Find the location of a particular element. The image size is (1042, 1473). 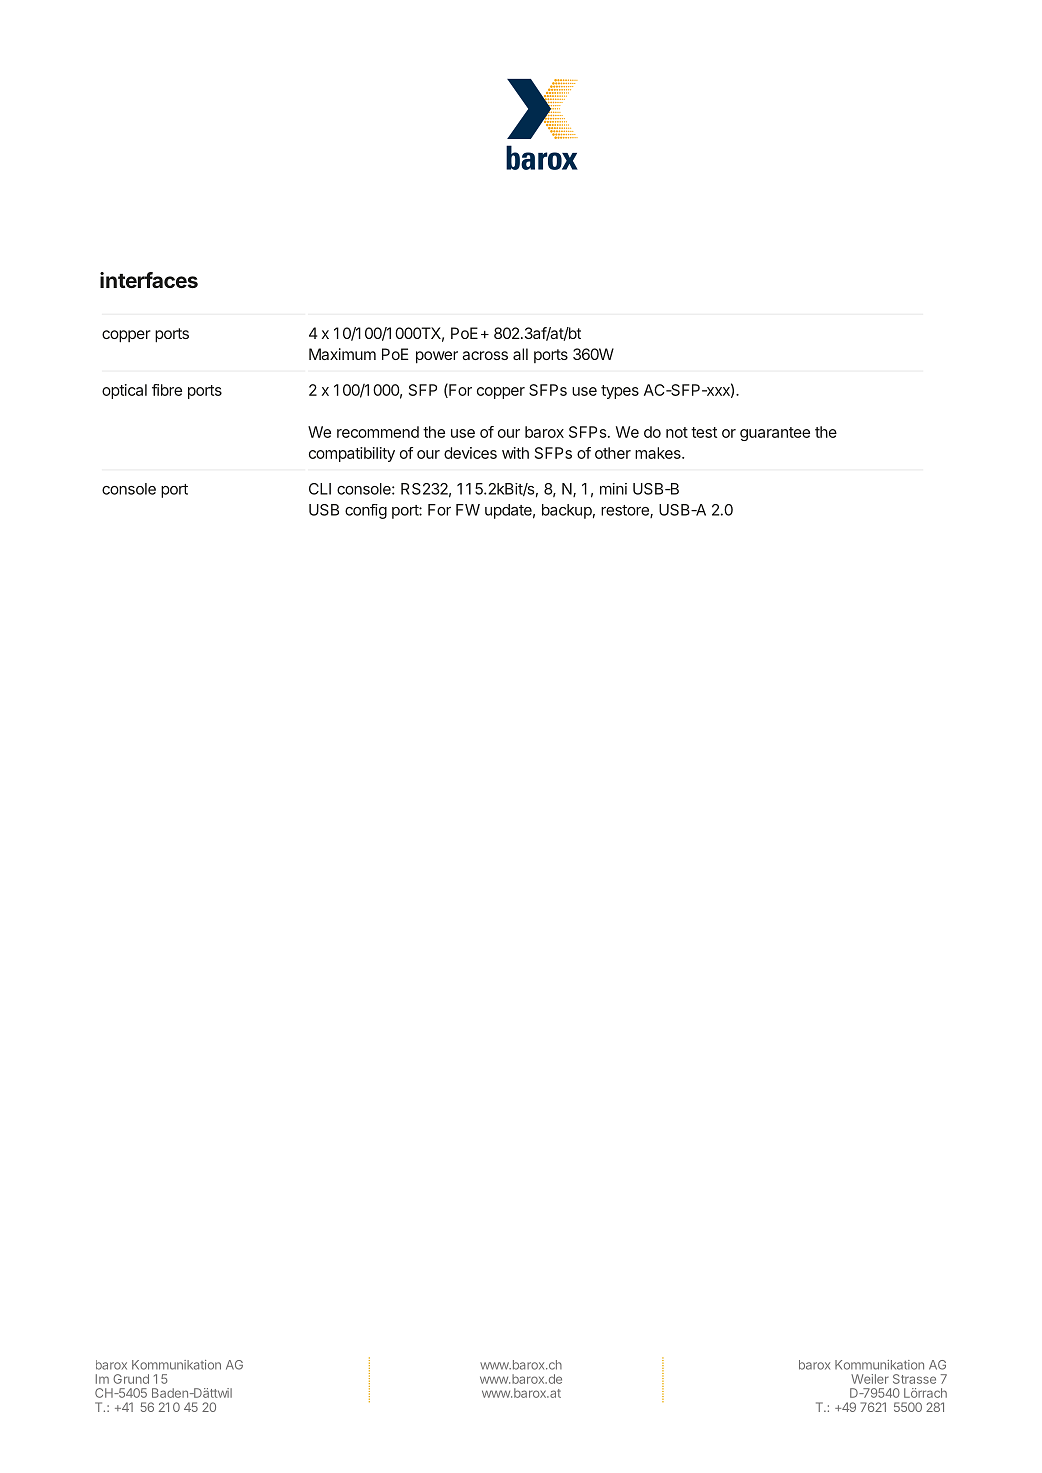

interfaces is located at coordinates (149, 280).
